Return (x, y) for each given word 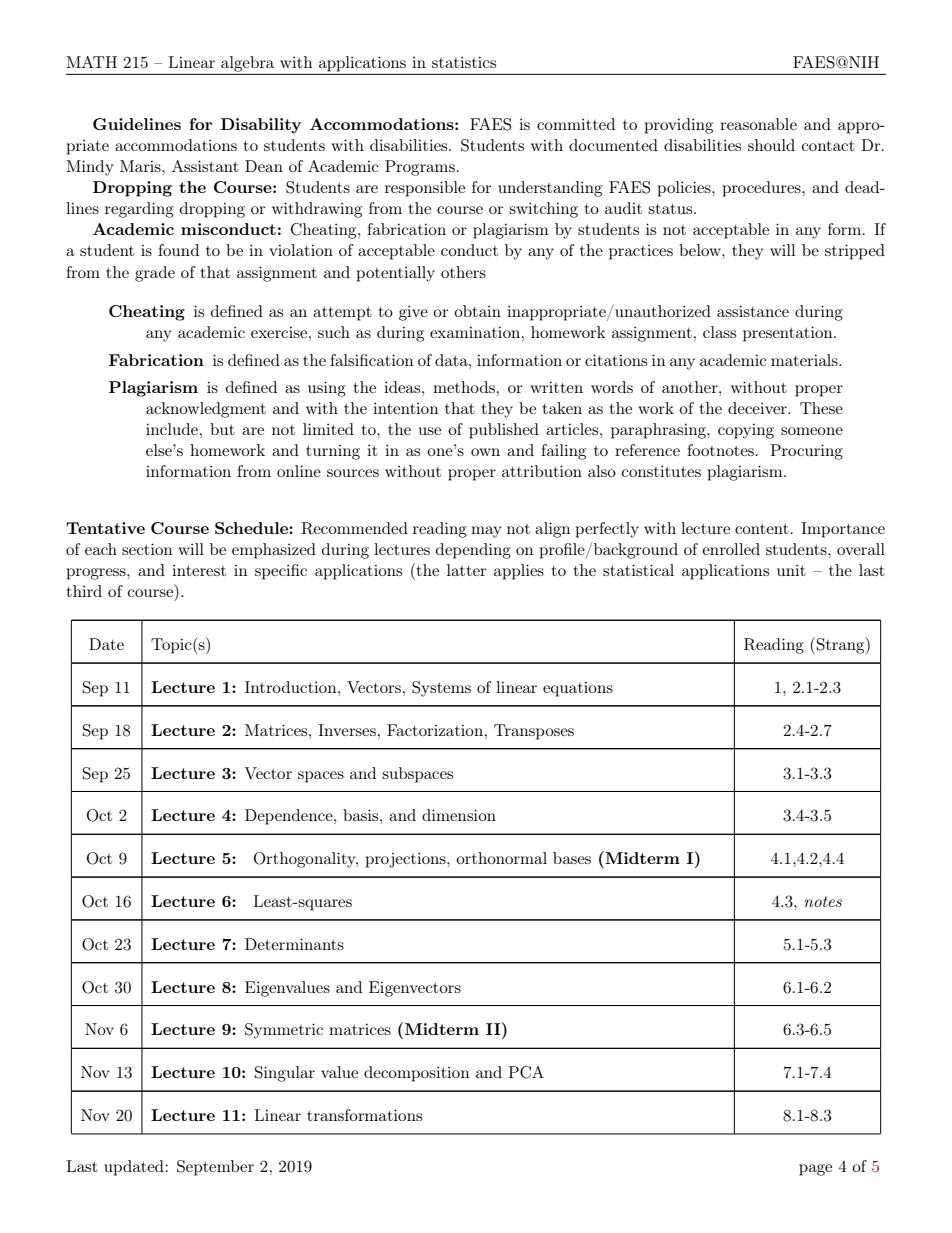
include (172, 429)
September (215, 1168)
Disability (261, 126)
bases (572, 858)
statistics (464, 62)
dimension (459, 815)
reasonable (758, 124)
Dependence (290, 817)
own (485, 452)
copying (746, 431)
